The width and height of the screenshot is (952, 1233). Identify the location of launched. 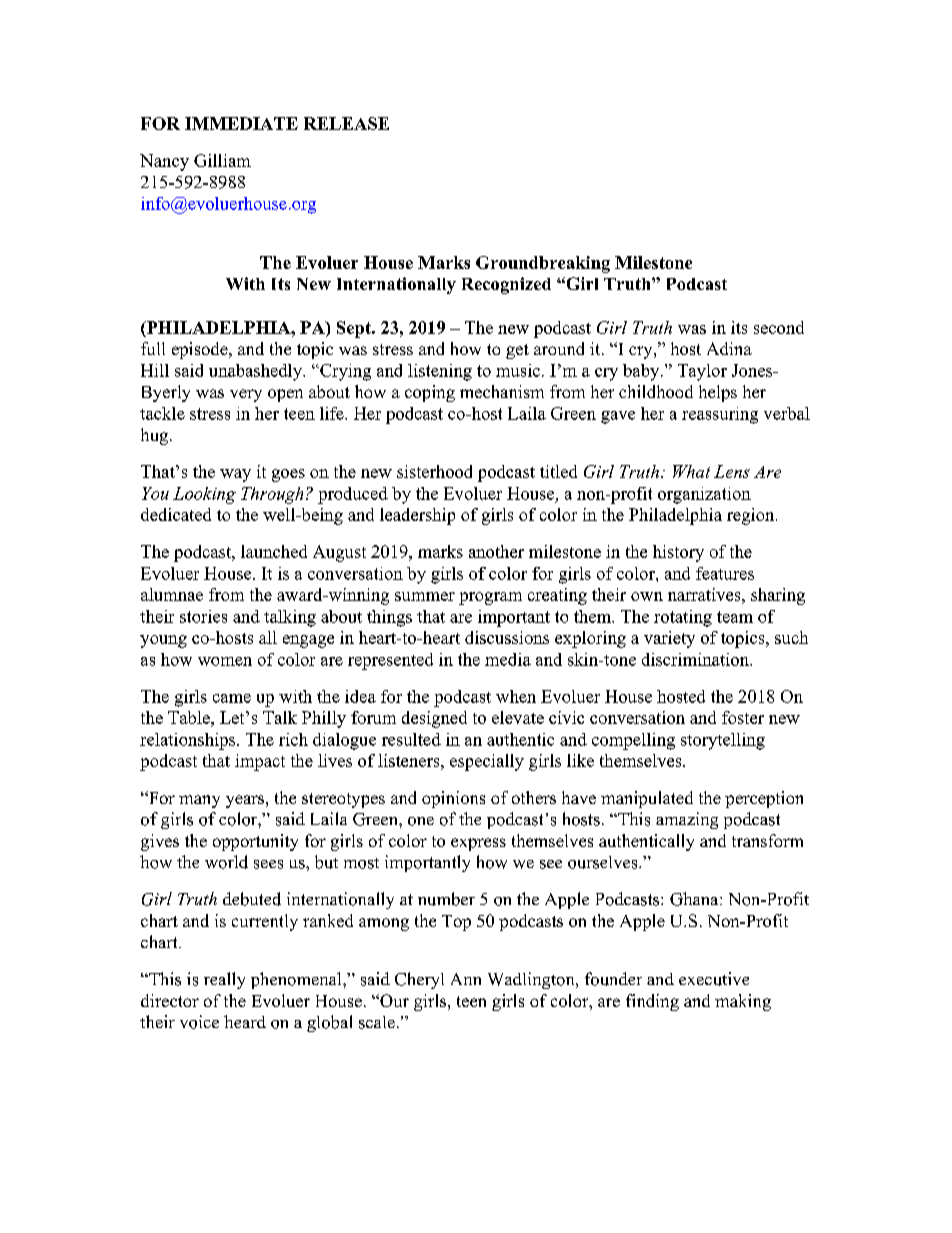
(274, 551).
